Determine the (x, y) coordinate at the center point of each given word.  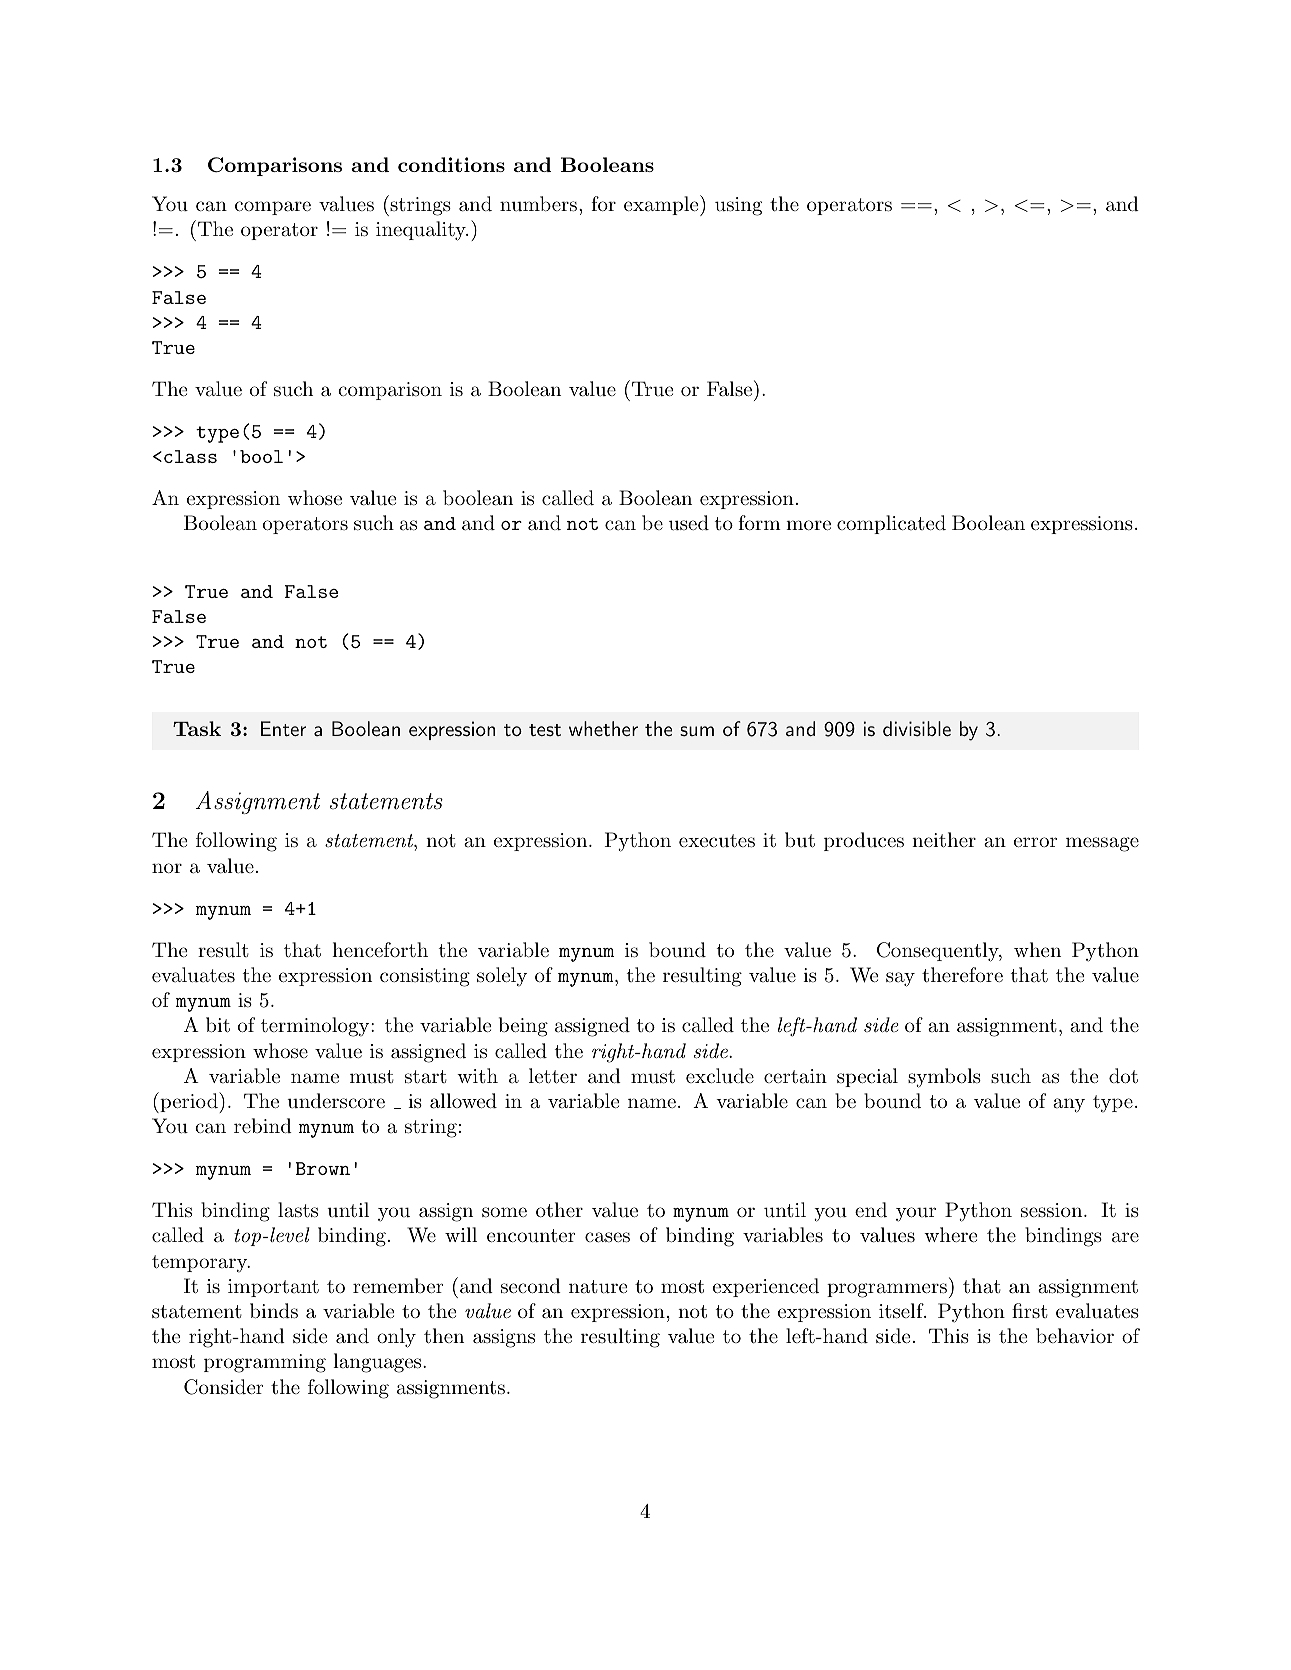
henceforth (380, 949)
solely (502, 976)
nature (598, 1287)
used (689, 523)
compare (273, 208)
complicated (891, 524)
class (190, 456)
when (1037, 949)
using (738, 206)
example (661, 205)
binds (274, 1311)
